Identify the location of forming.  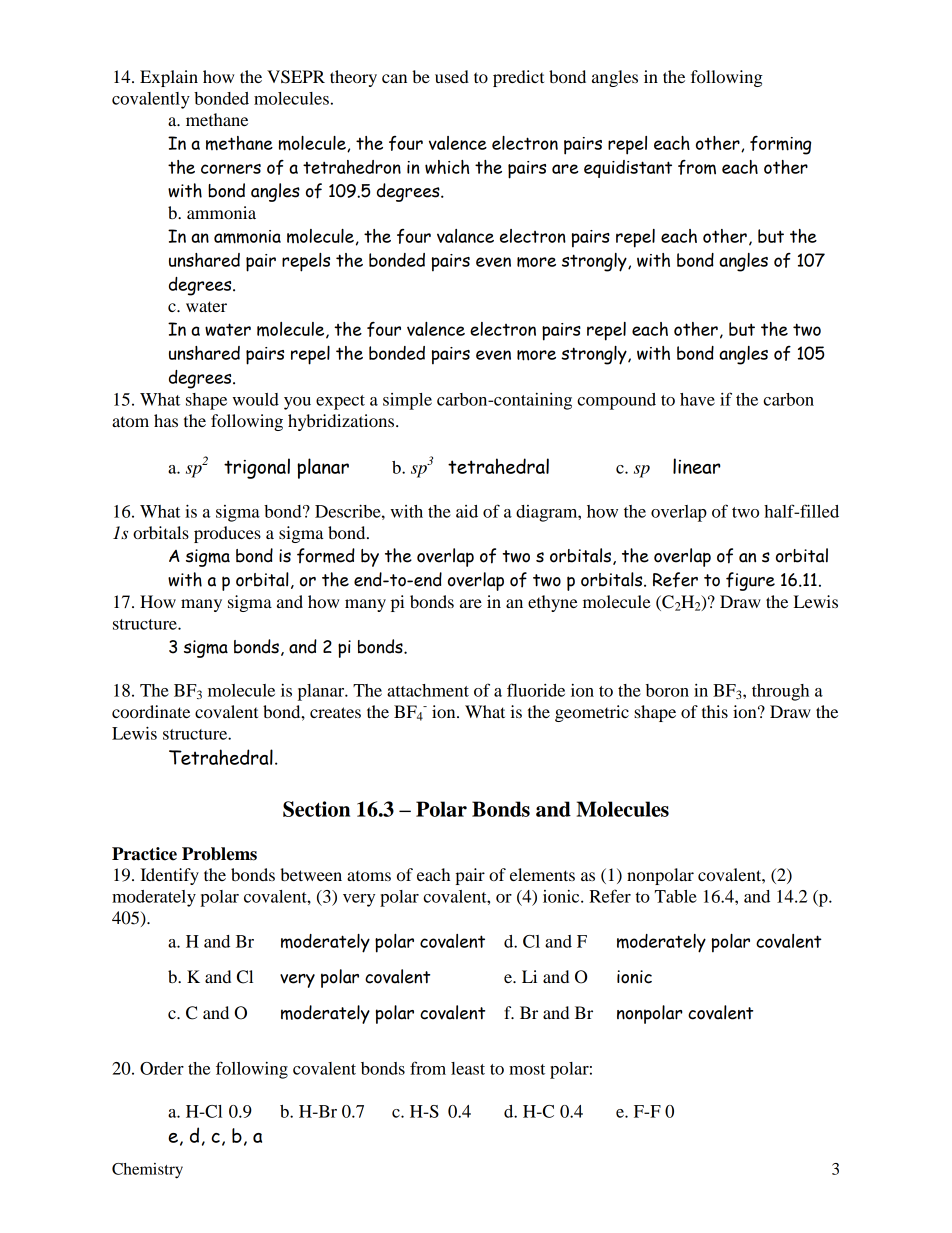
(780, 145).
